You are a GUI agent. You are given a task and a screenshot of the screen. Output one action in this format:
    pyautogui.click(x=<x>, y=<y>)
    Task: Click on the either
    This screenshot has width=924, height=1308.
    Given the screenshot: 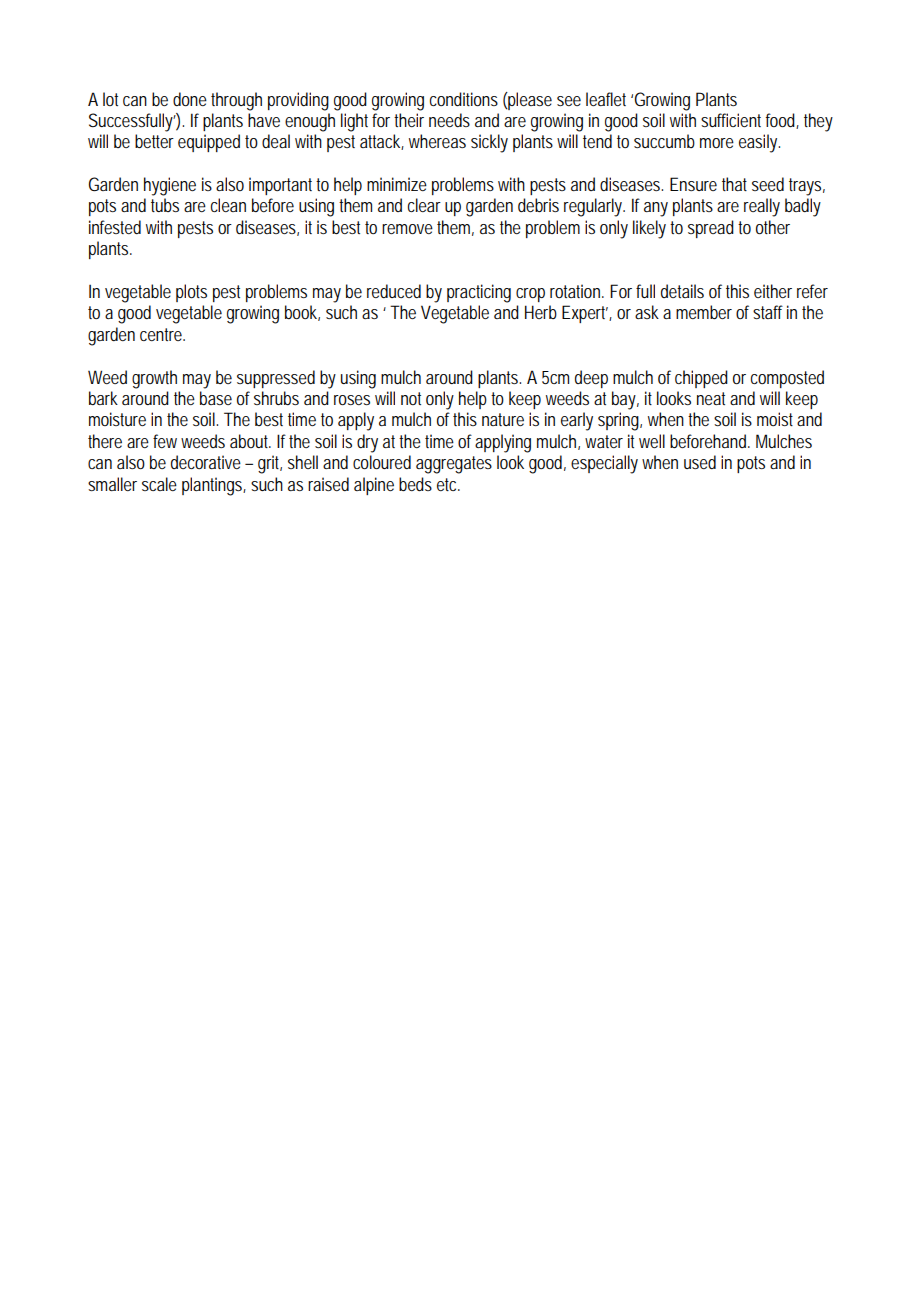 What is the action you would take?
    pyautogui.click(x=773, y=291)
